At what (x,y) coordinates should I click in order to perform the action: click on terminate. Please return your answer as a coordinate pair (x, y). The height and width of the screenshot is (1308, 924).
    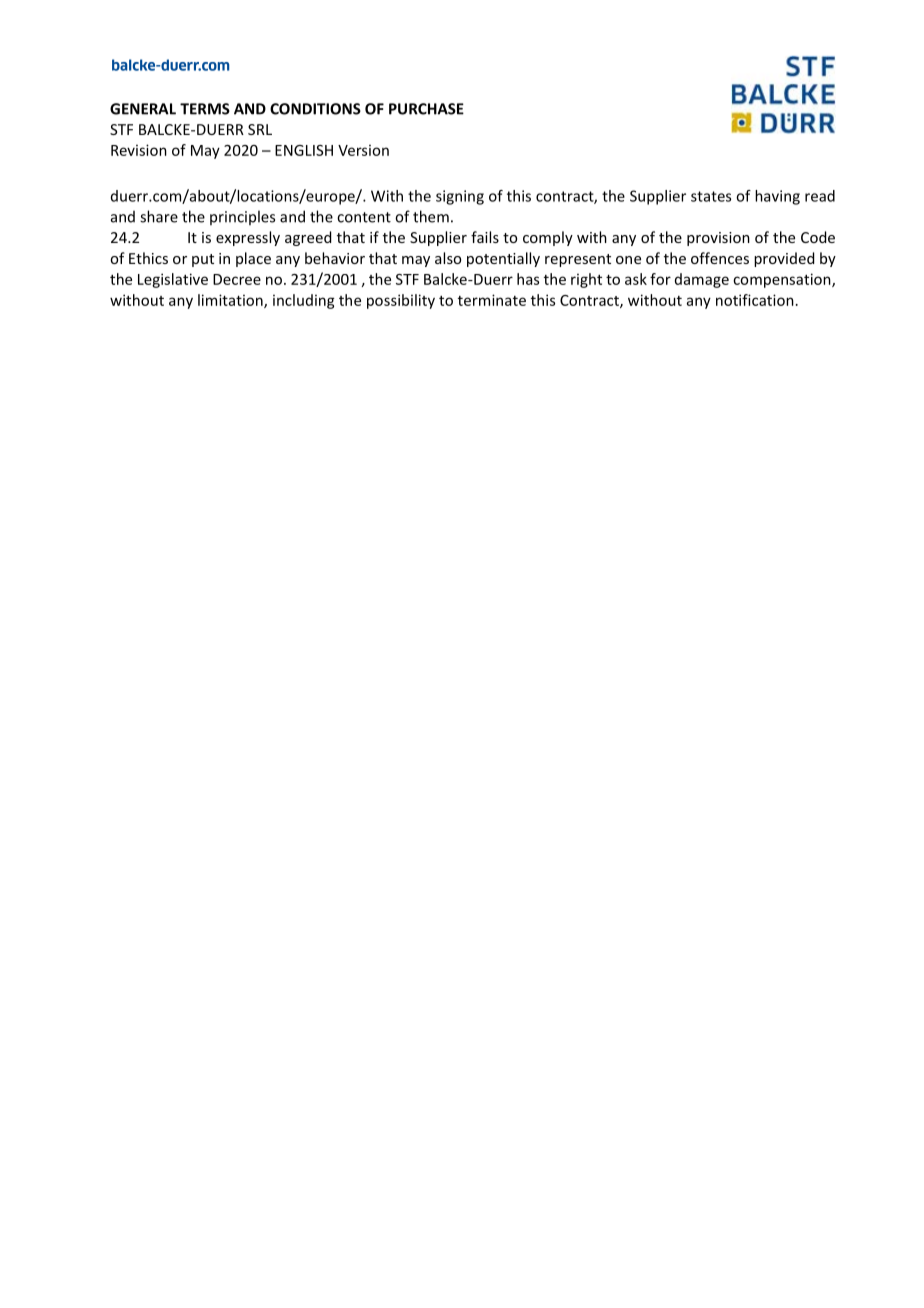
    Looking at the image, I should click on (492, 300).
